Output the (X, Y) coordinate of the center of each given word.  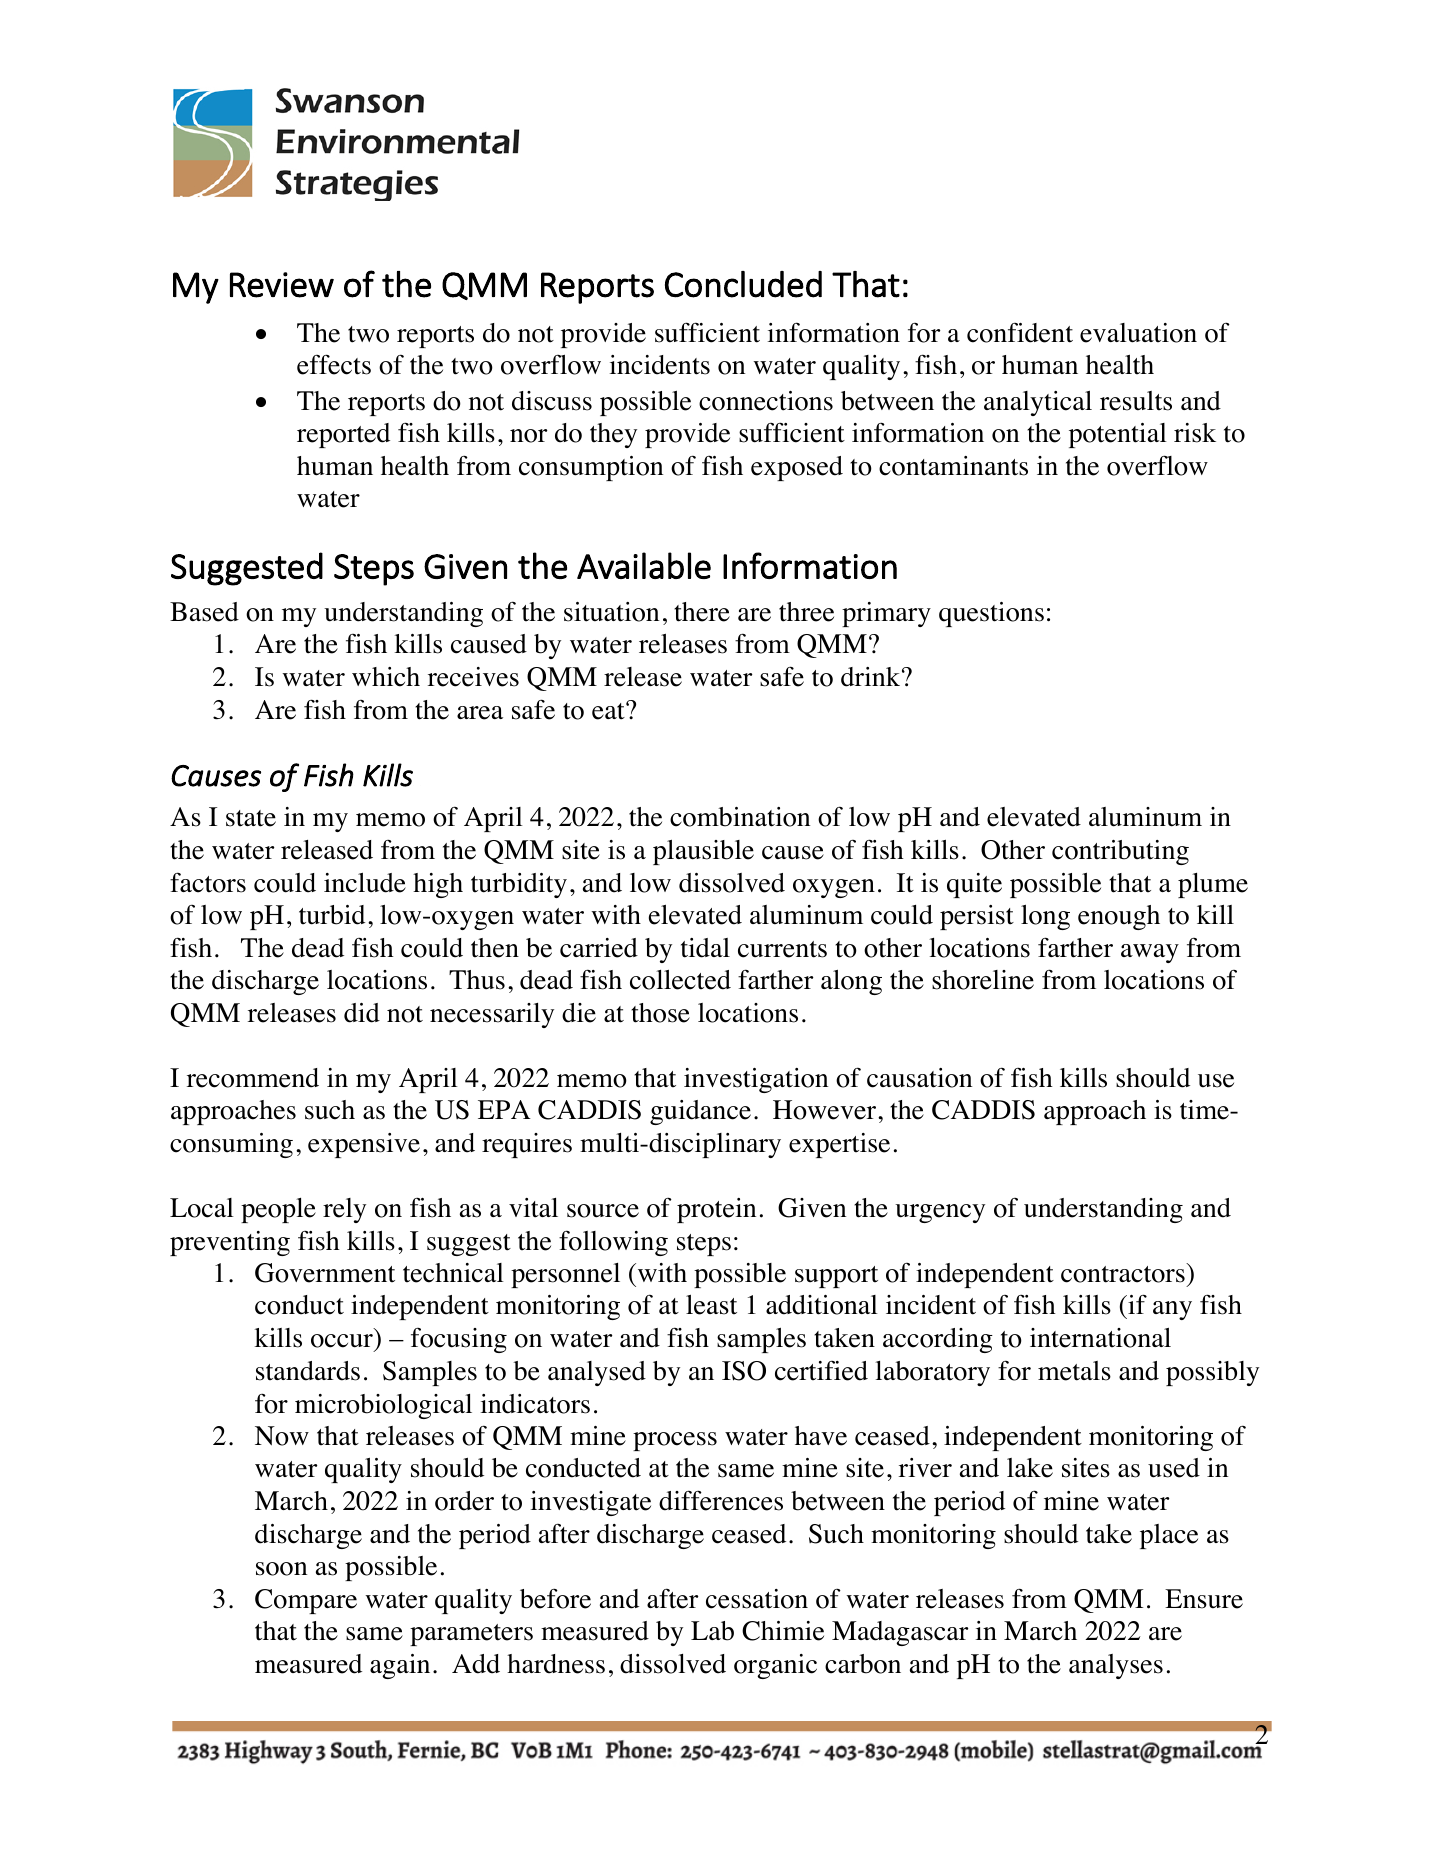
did (362, 1013)
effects (334, 364)
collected (680, 980)
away (1150, 953)
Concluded (743, 284)
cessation (757, 1599)
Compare (306, 1601)
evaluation (1138, 333)
